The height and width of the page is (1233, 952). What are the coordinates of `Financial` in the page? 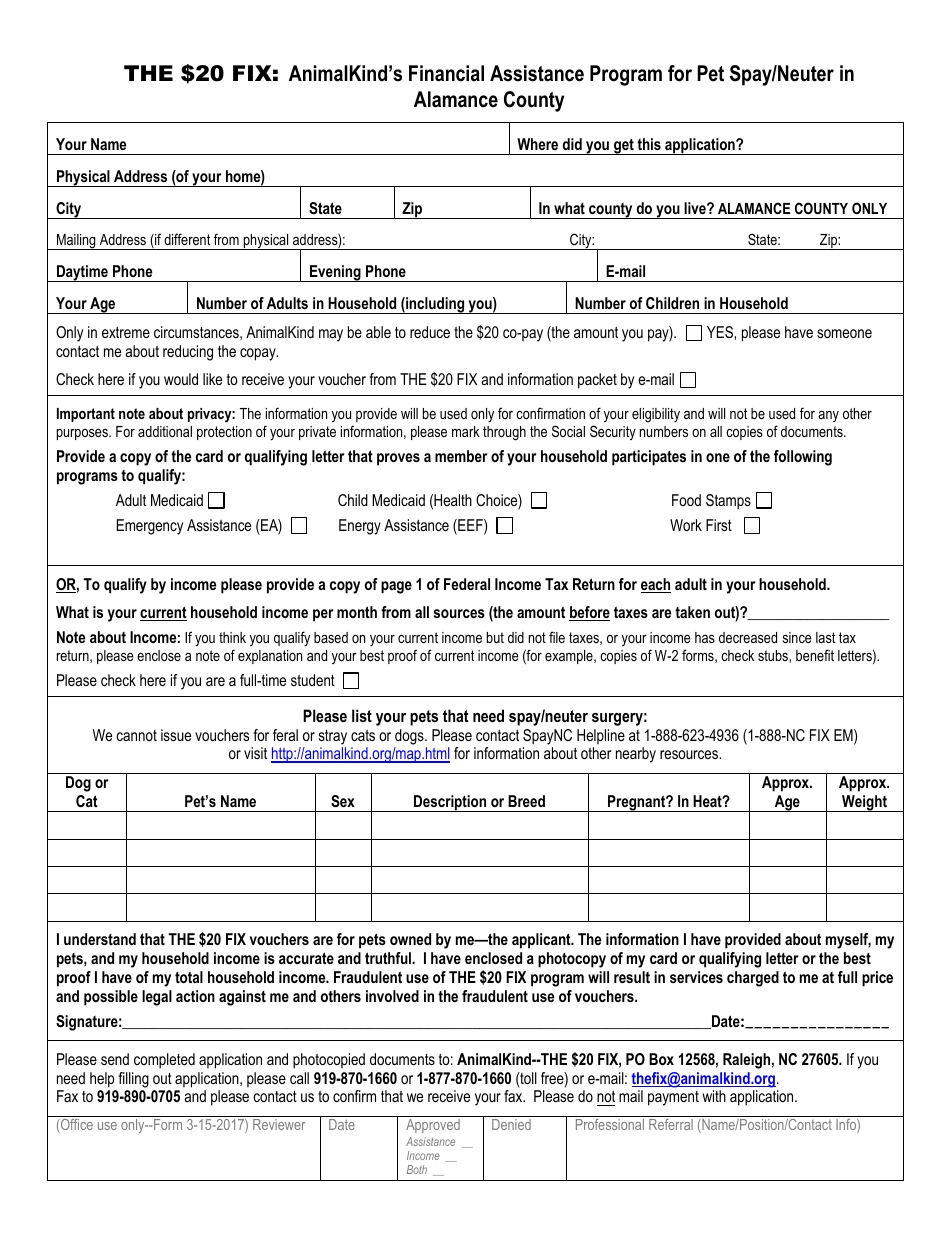 It's located at (446, 73).
